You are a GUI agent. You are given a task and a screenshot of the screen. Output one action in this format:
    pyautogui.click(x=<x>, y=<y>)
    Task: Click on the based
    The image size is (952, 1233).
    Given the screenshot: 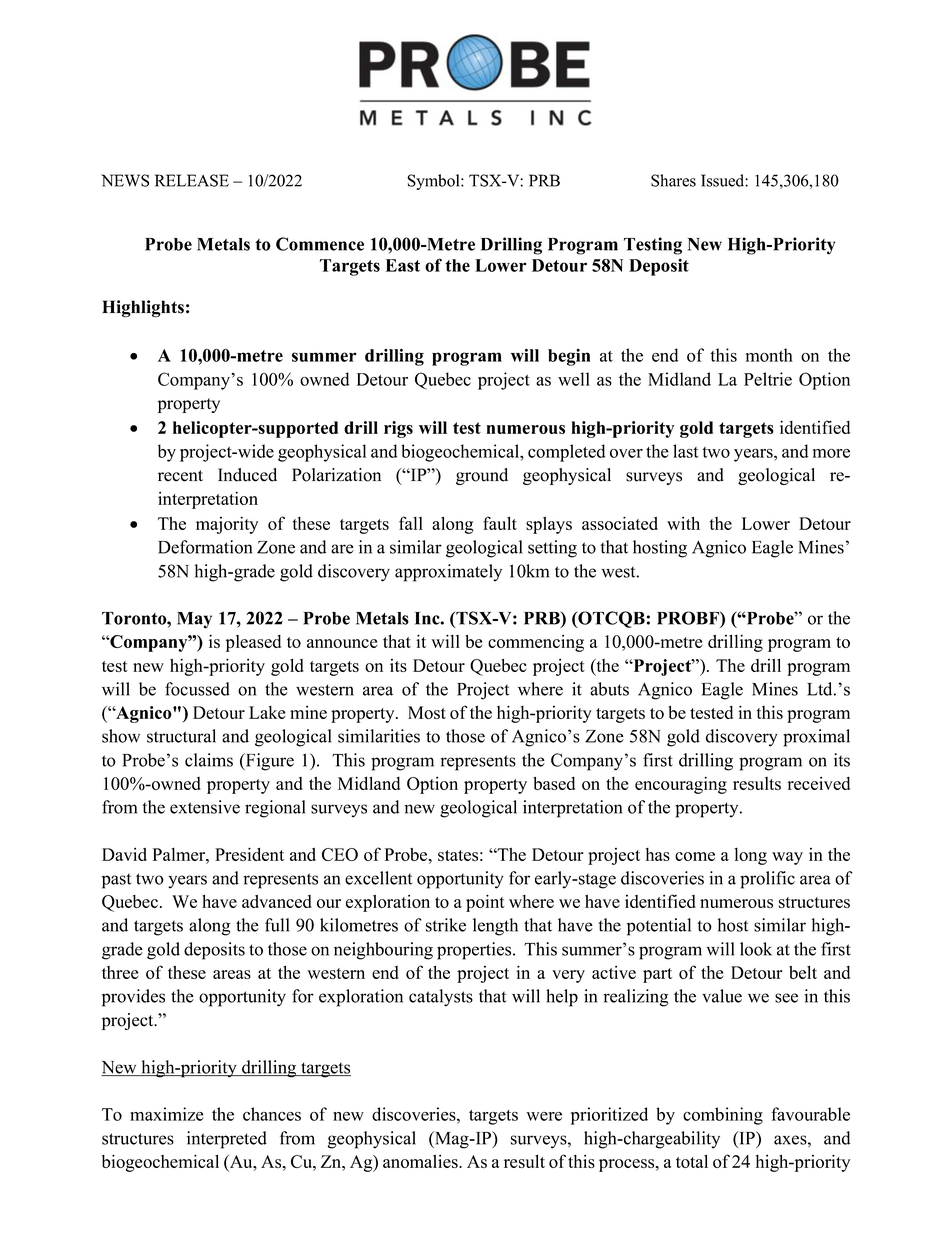 What is the action you would take?
    pyautogui.click(x=554, y=783)
